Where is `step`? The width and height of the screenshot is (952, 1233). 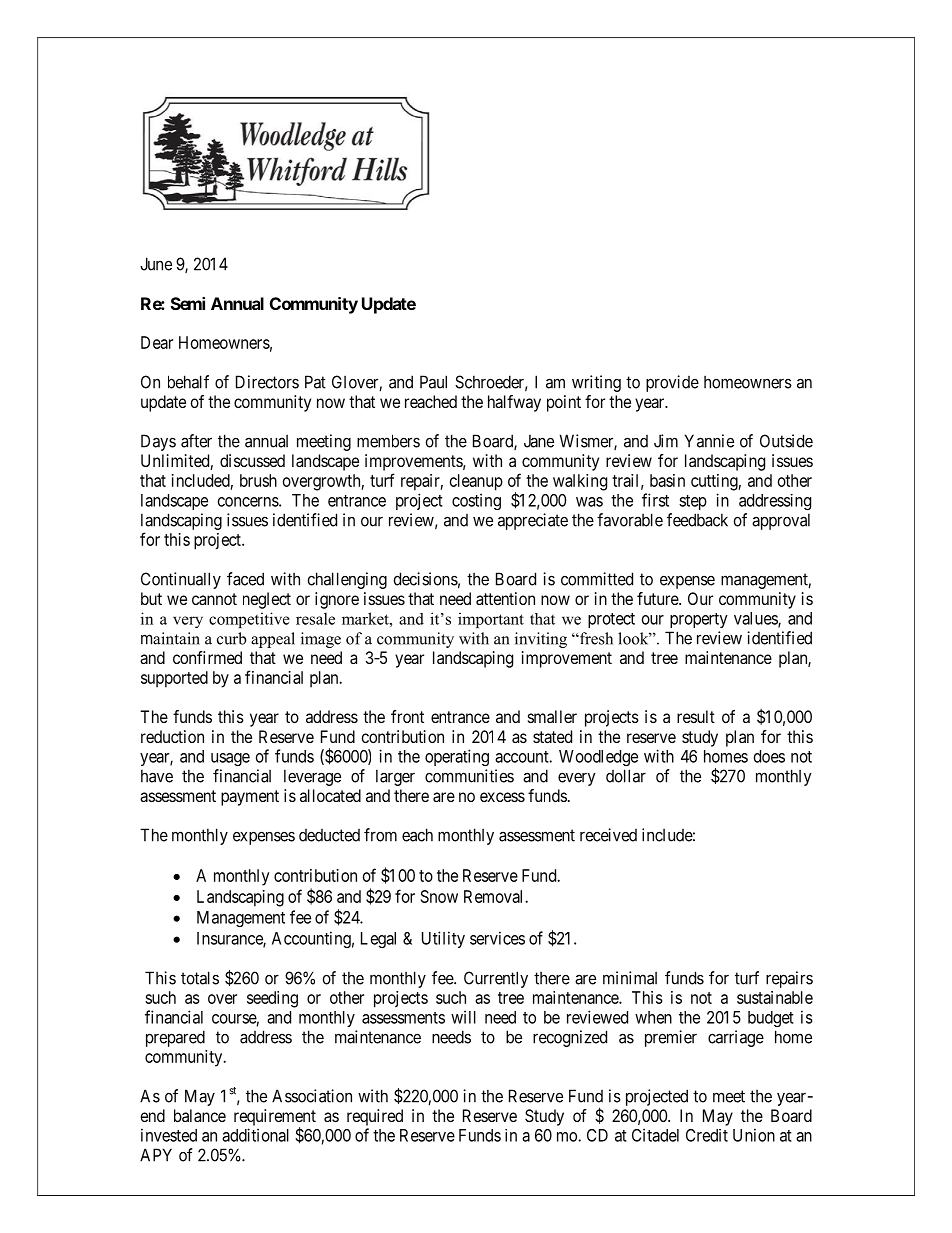
step is located at coordinates (693, 502).
